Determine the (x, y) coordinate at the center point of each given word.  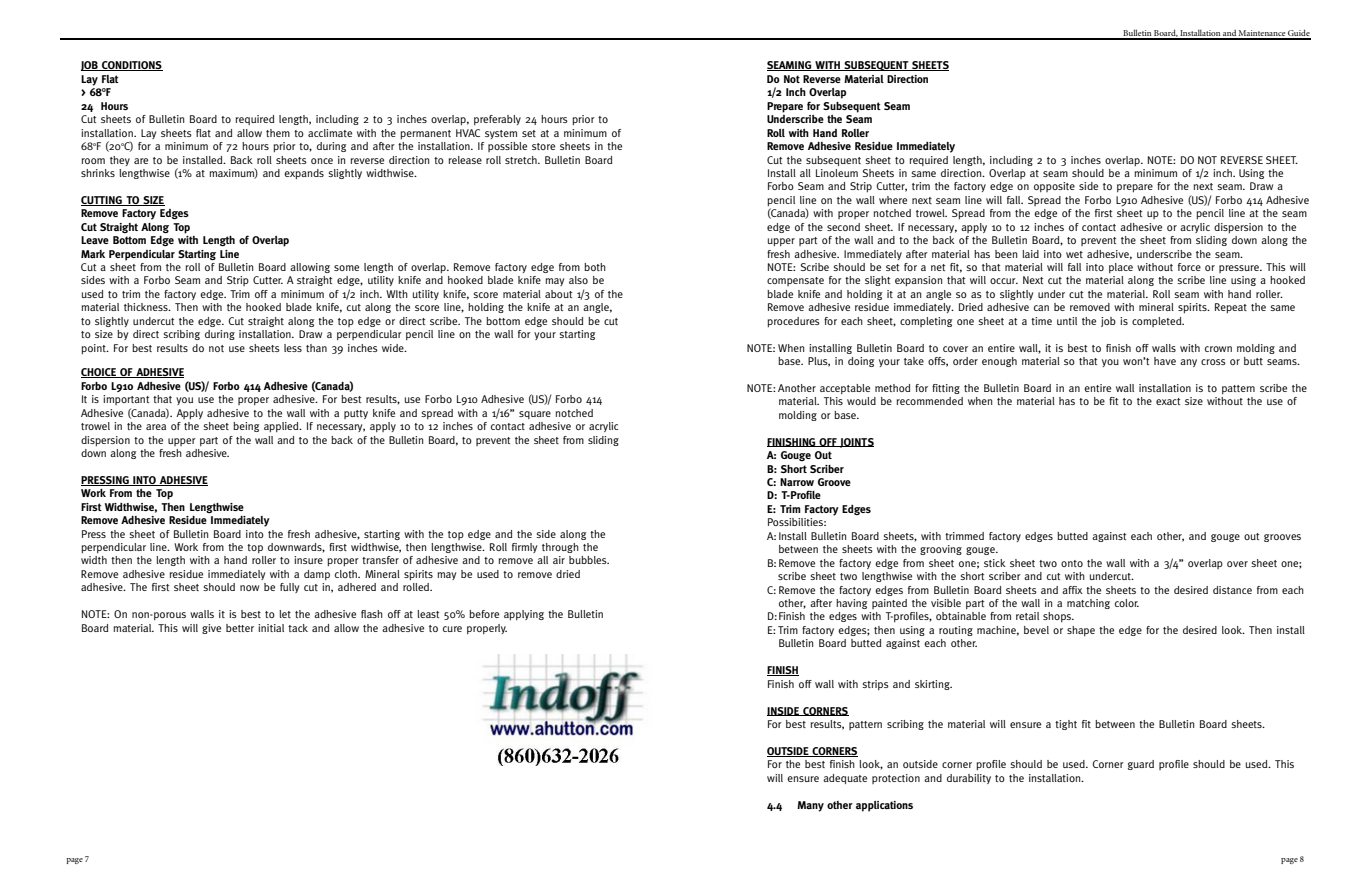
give (211, 629)
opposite (1054, 187)
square (535, 415)
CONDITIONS (131, 66)
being (246, 427)
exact (1168, 401)
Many (810, 806)
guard (1141, 765)
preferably (497, 120)
